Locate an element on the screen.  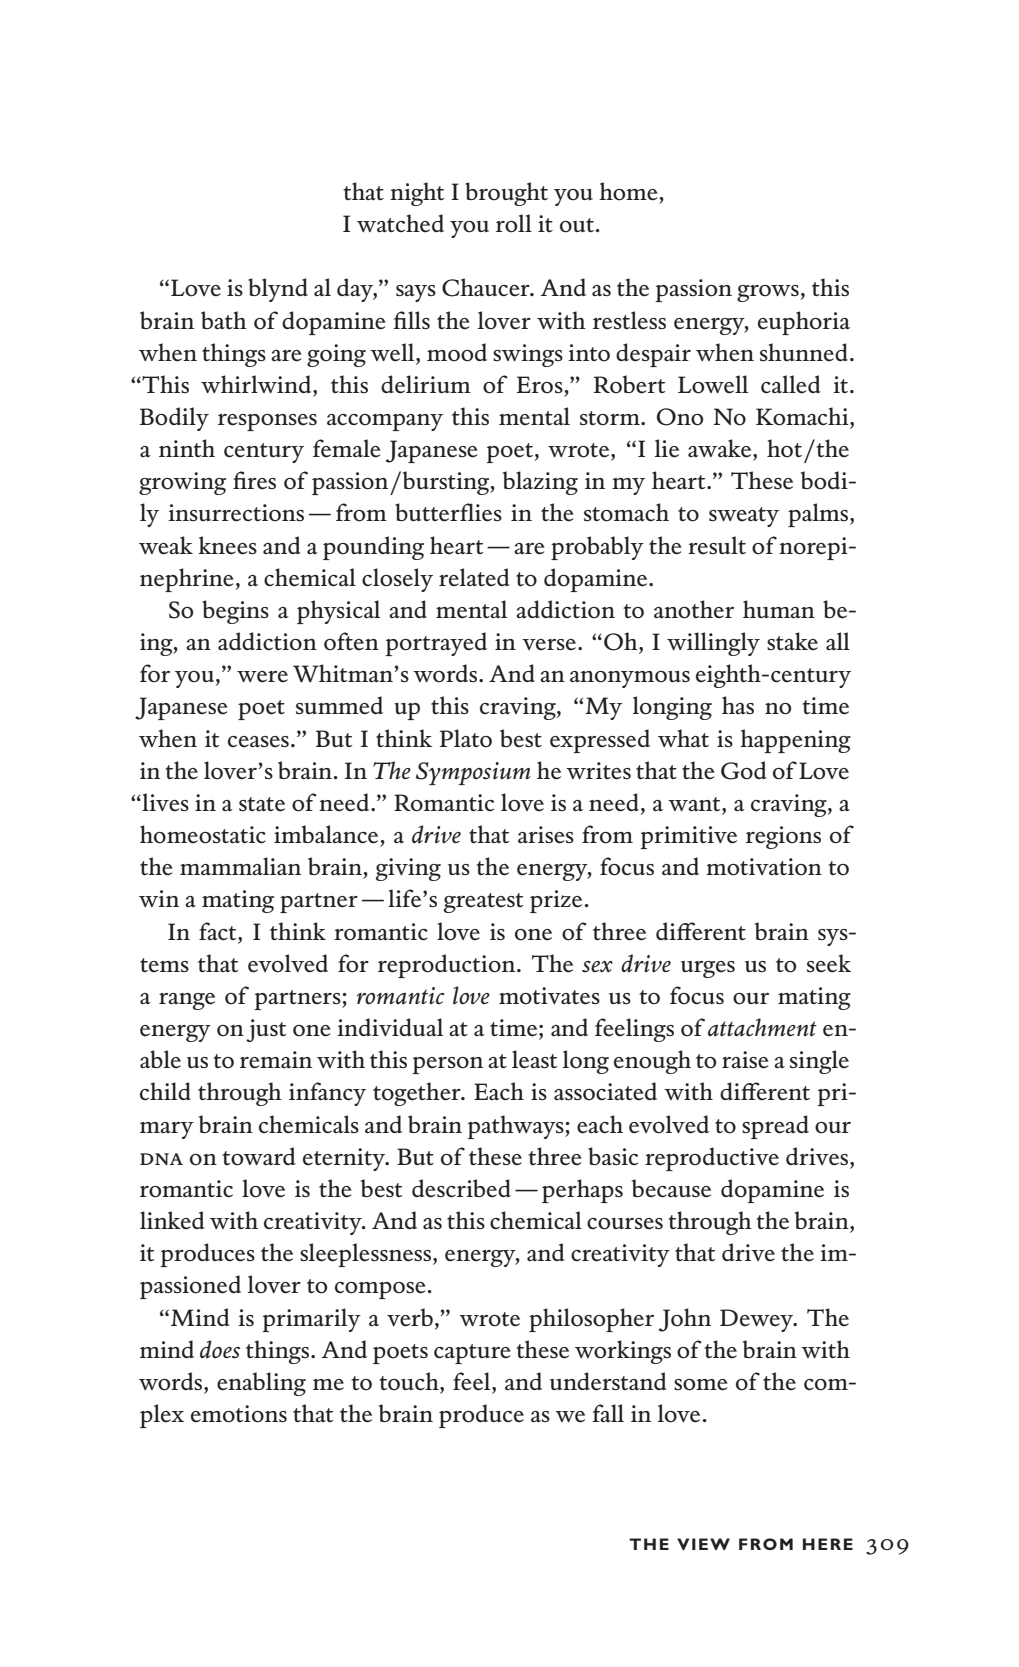
human is located at coordinates (779, 609).
